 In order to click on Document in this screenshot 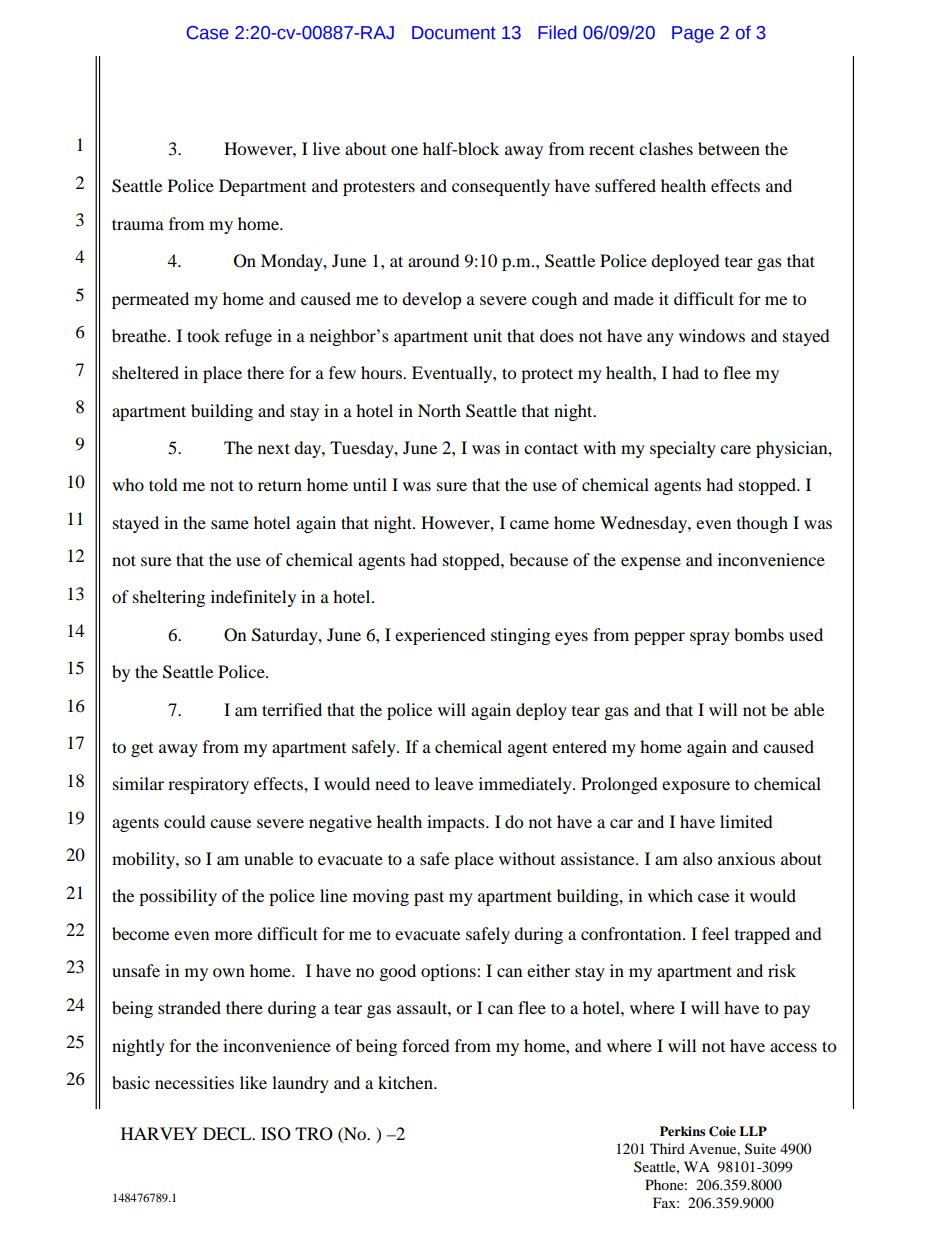, I will do `click(454, 33)`.
